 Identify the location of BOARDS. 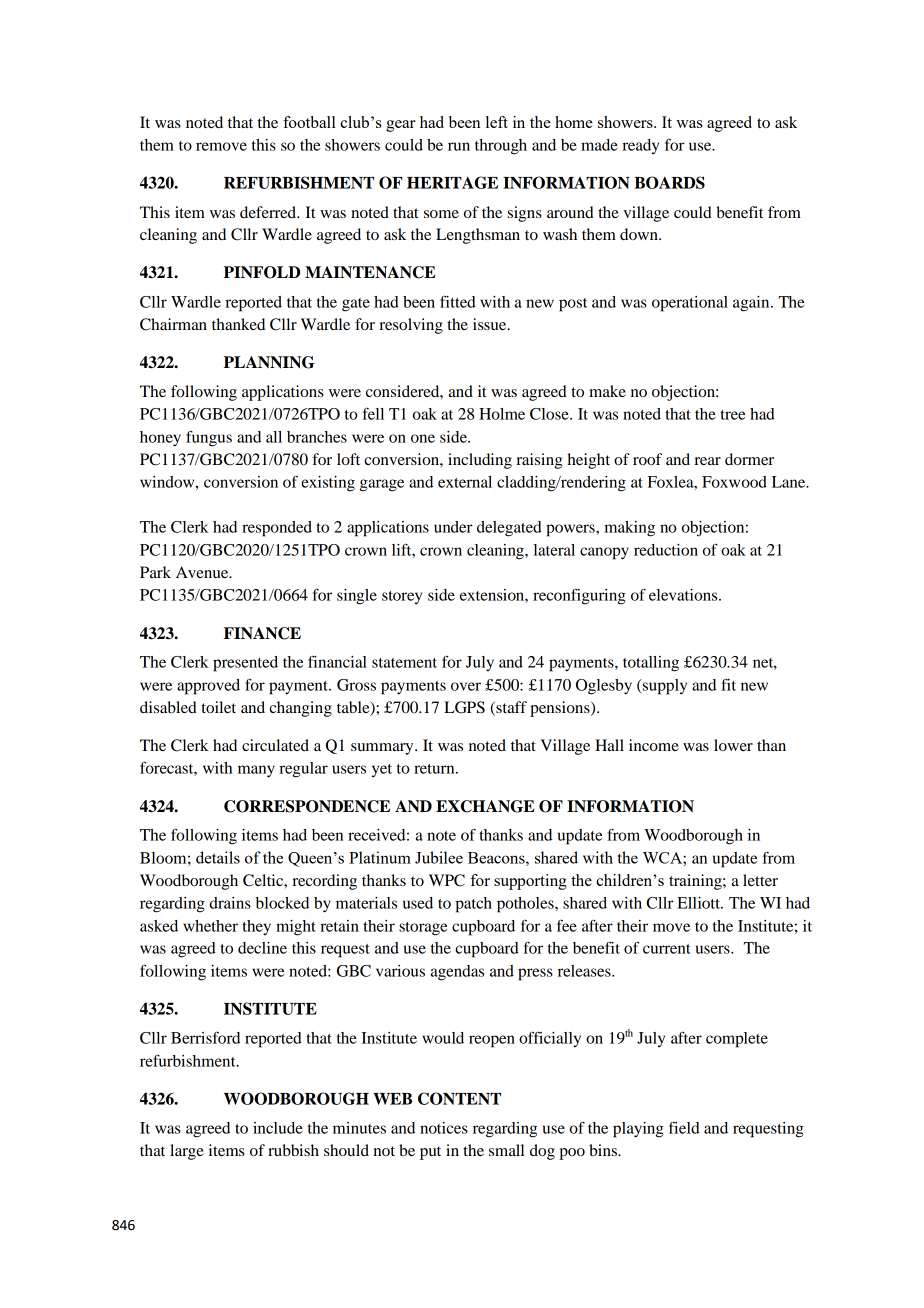
(669, 182).
